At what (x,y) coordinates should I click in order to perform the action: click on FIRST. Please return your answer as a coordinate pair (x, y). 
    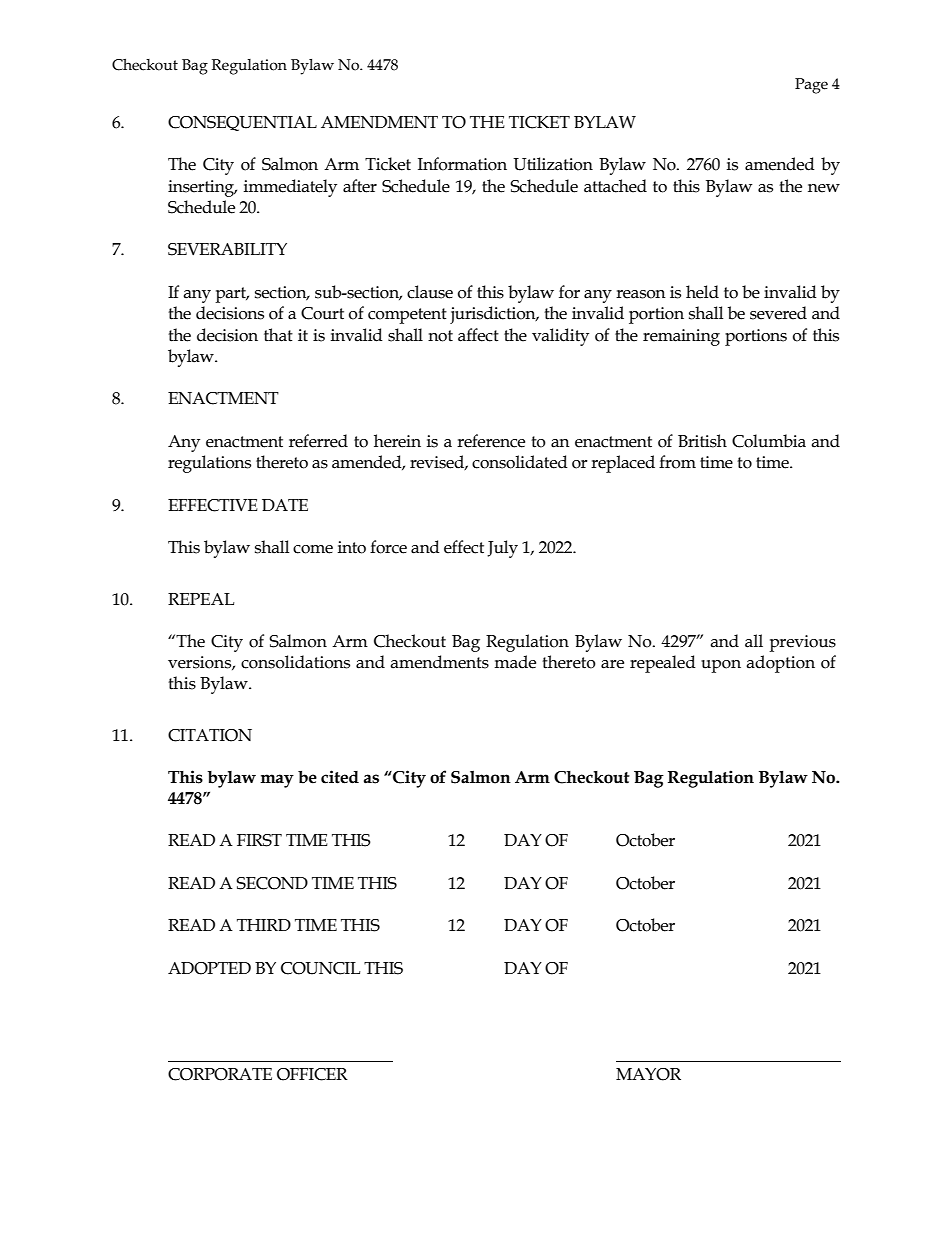
    Looking at the image, I should click on (259, 840).
